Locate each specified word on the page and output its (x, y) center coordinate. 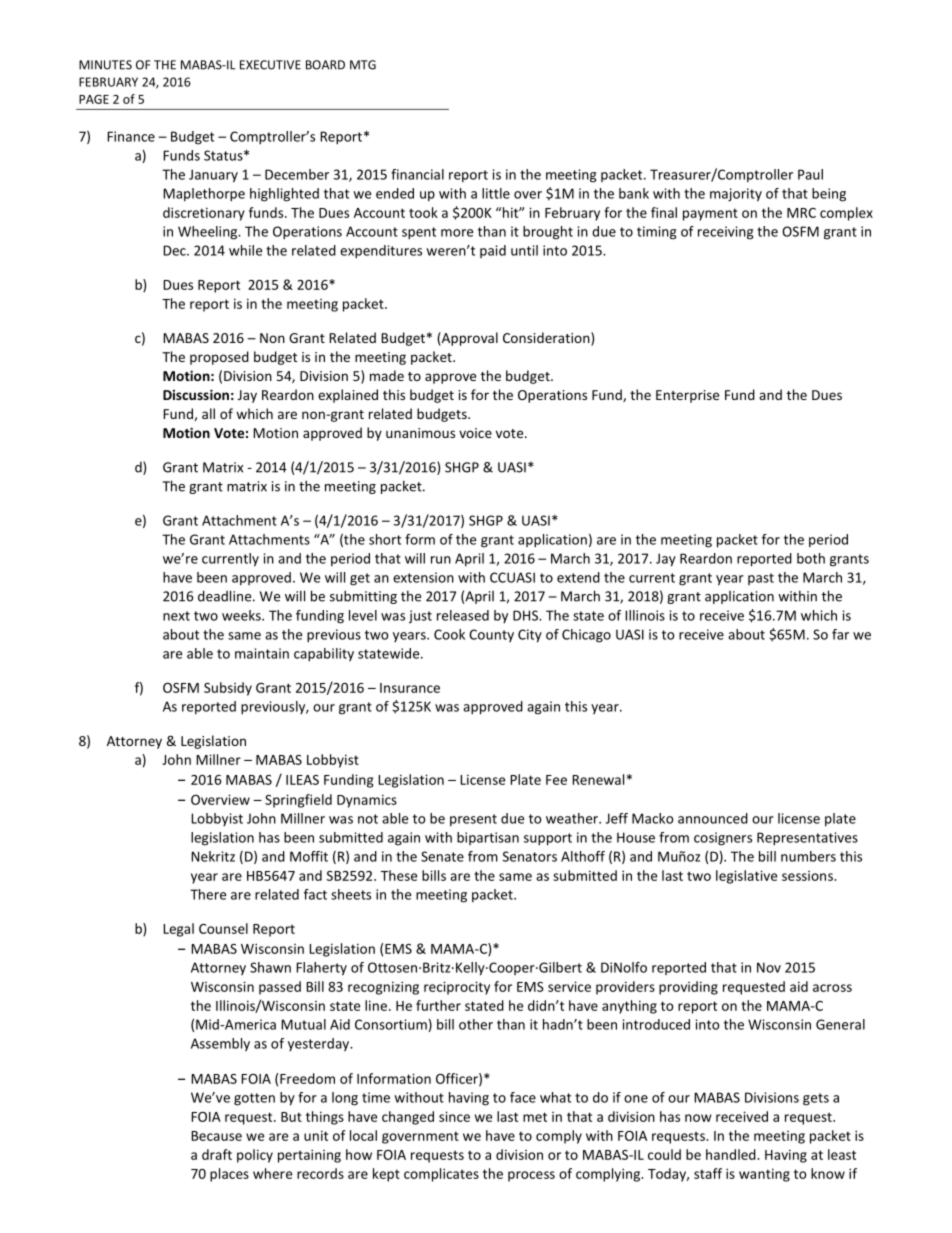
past (761, 579)
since (454, 1116)
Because (216, 1136)
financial (417, 174)
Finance (131, 136)
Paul (810, 174)
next (176, 616)
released (463, 615)
